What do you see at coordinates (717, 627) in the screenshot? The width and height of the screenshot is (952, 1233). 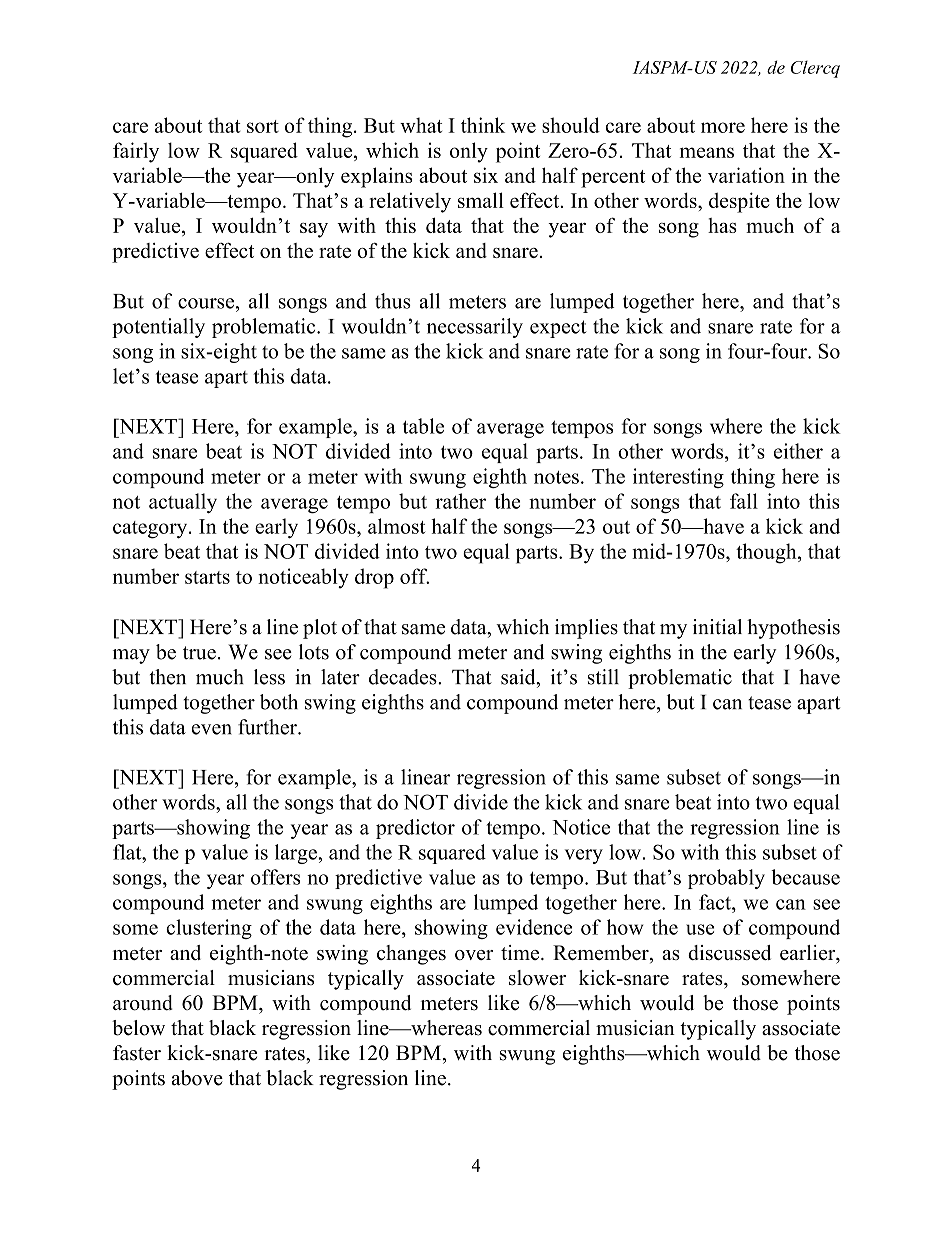 I see `initial` at bounding box center [717, 627].
